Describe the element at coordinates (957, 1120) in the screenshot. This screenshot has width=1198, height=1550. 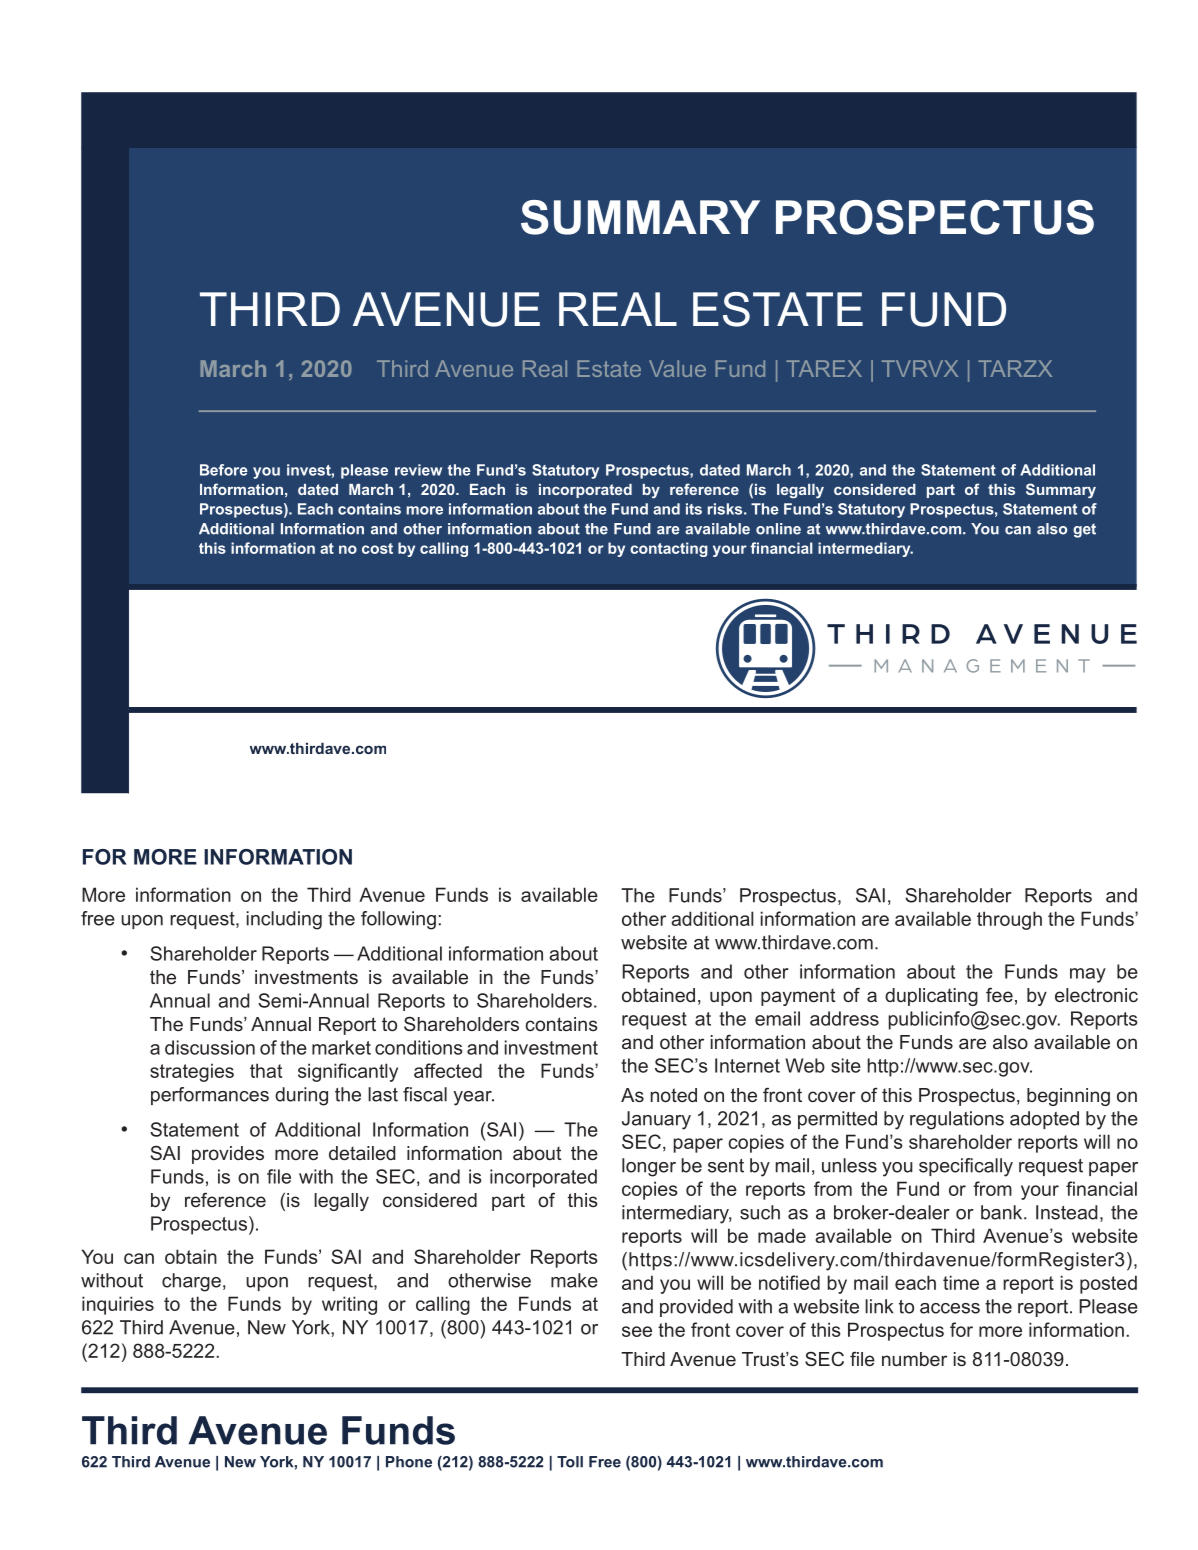
I see `regulations` at that location.
